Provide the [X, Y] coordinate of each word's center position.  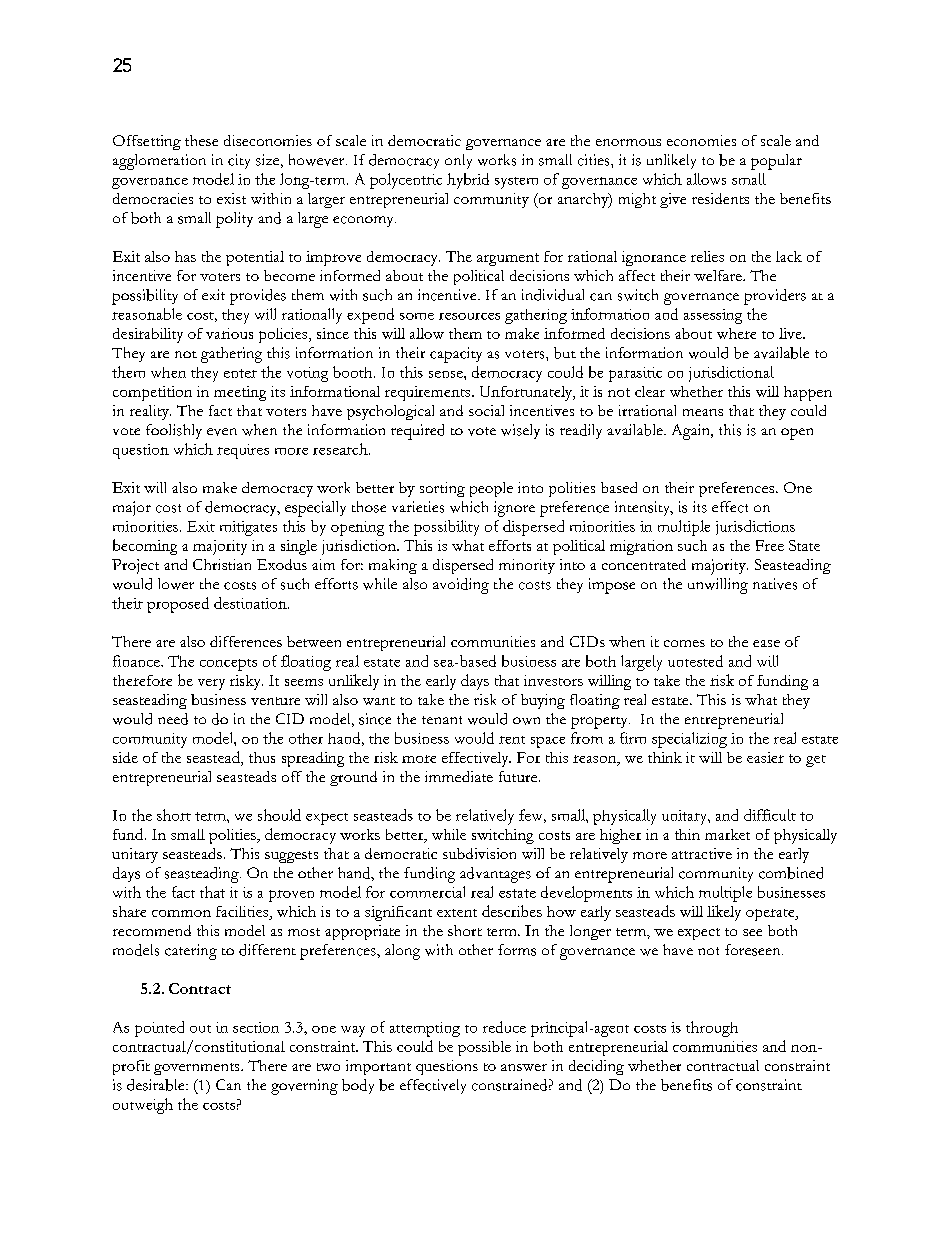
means [703, 412]
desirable [157, 1085]
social [486, 410]
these [201, 140]
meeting [240, 393]
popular [776, 162]
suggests [291, 857]
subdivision [479, 853]
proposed [178, 605]
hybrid [468, 181]
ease [766, 643]
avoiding [461, 586]
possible [484, 1048]
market [727, 834]
